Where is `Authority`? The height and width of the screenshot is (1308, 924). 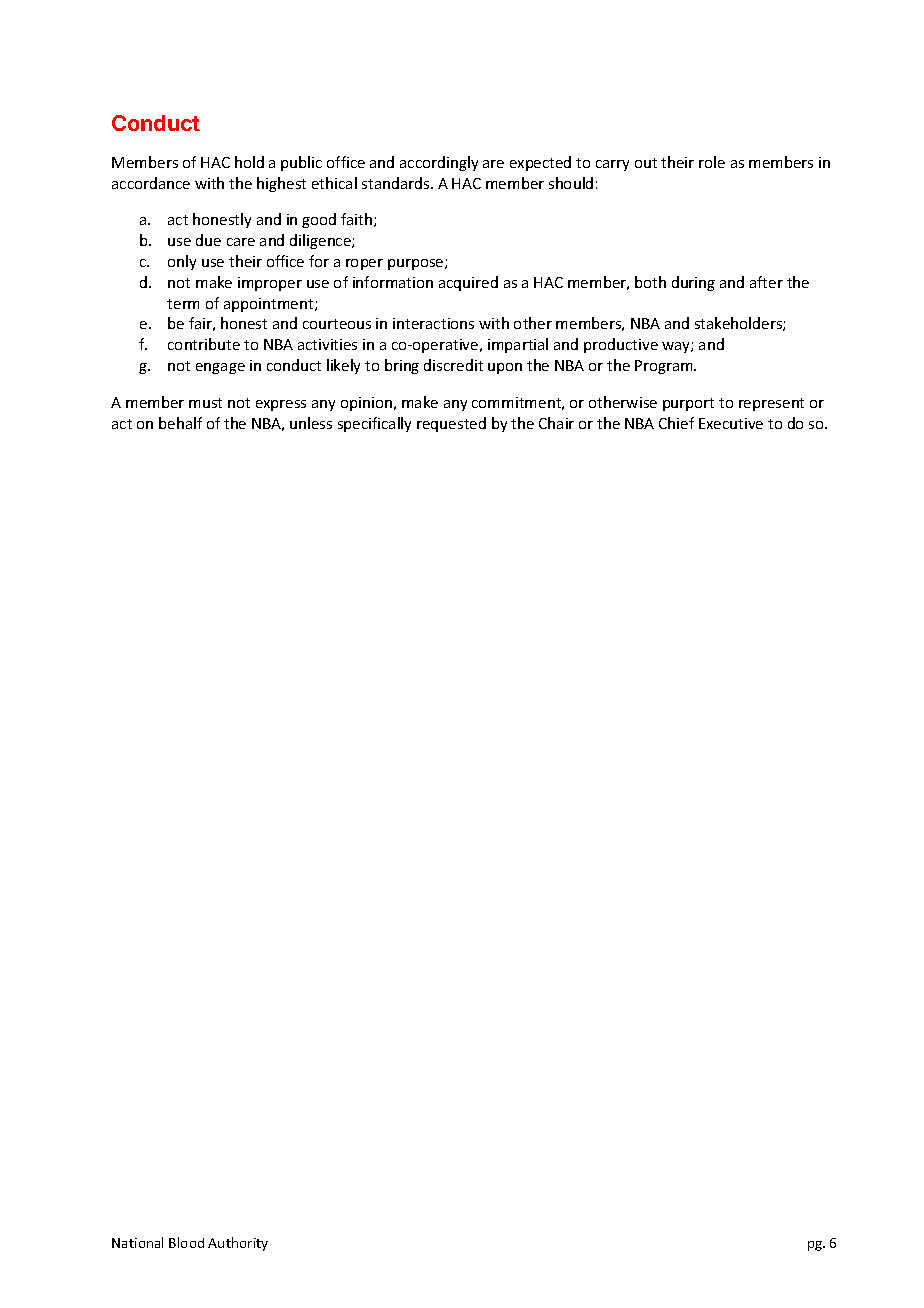 Authority is located at coordinates (238, 1244).
